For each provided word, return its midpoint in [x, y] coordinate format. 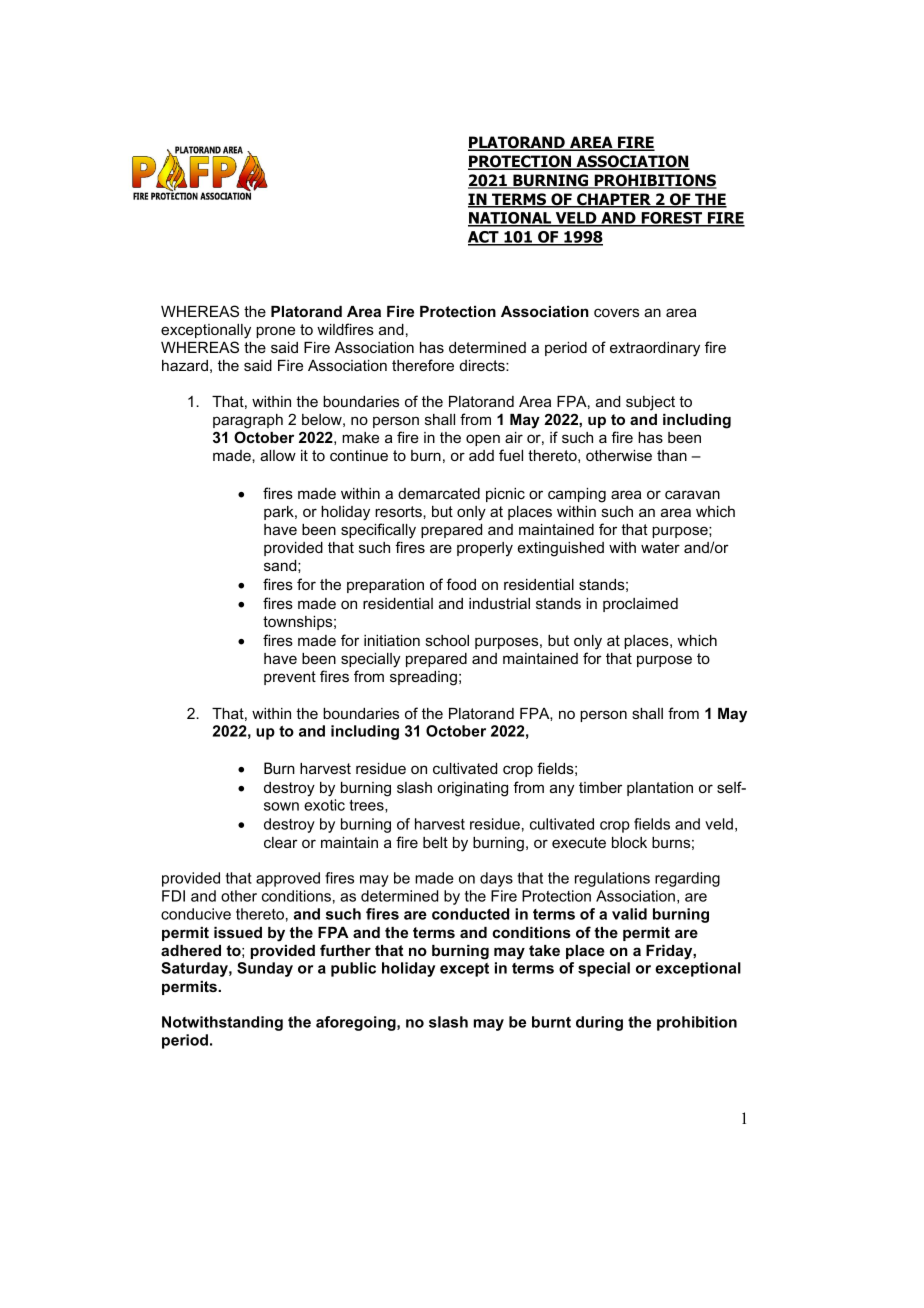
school [447, 640]
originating [472, 789]
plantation [660, 789]
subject [650, 403]
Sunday [265, 969]
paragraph [248, 421]
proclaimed [640, 605]
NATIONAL [511, 219]
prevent [290, 678]
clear [281, 842]
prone [275, 332]
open [483, 440]
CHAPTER [614, 200]
